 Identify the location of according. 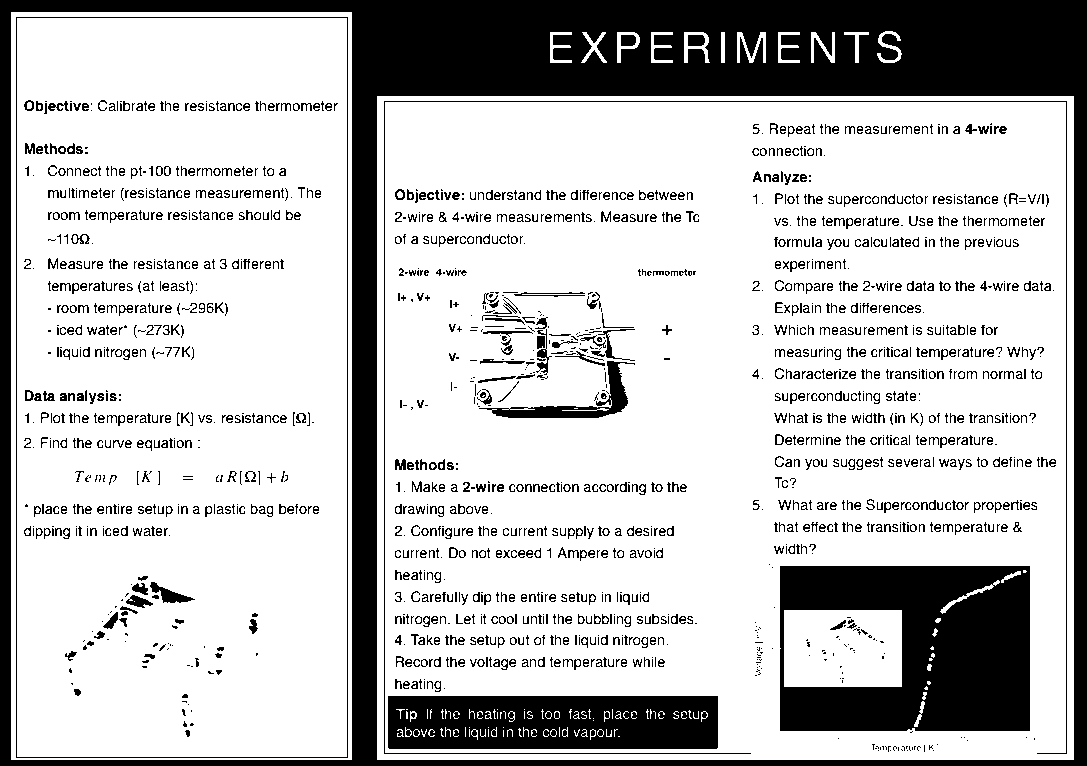
(615, 488).
